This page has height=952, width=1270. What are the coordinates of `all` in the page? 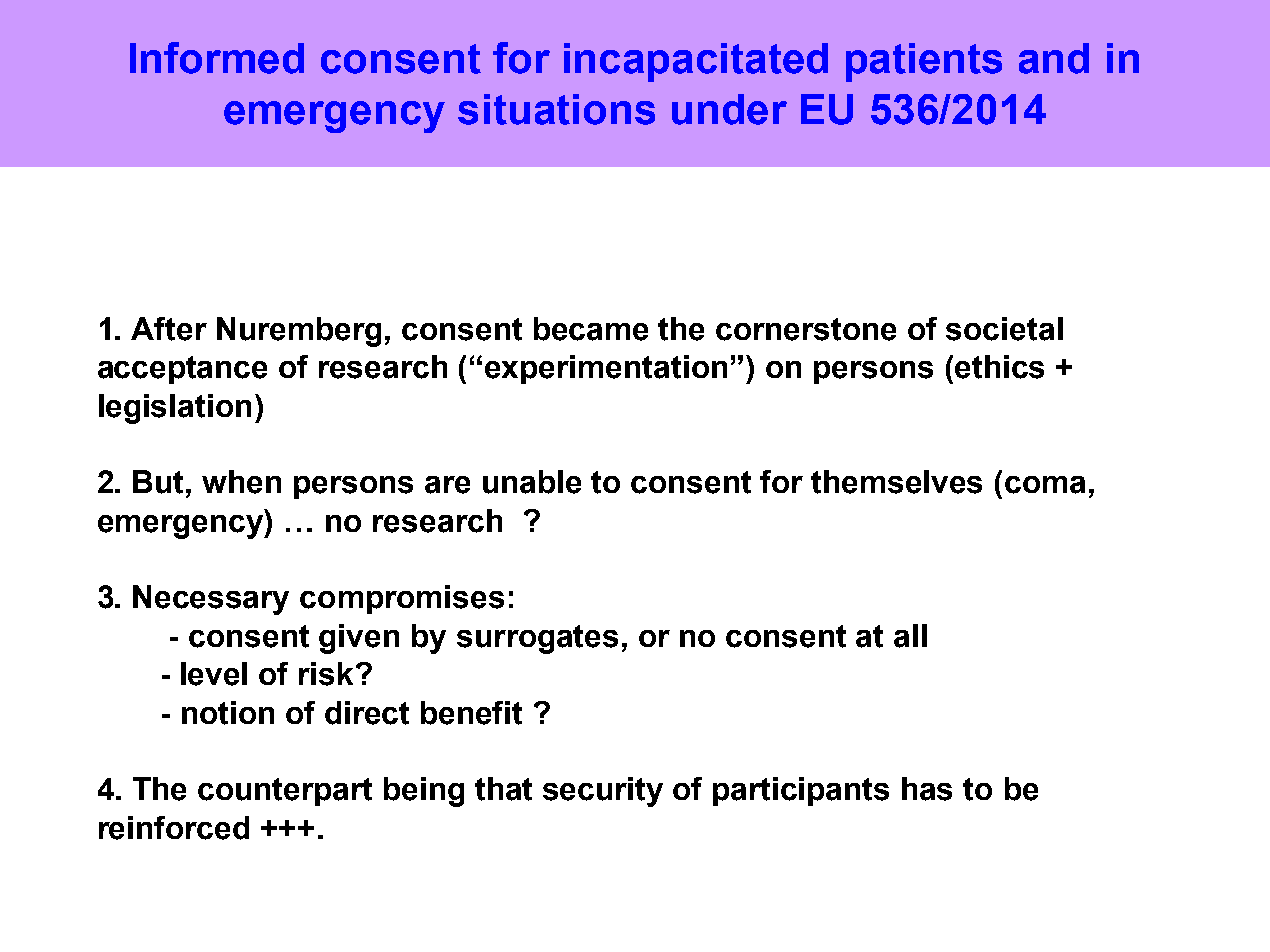 It's located at (910, 636).
